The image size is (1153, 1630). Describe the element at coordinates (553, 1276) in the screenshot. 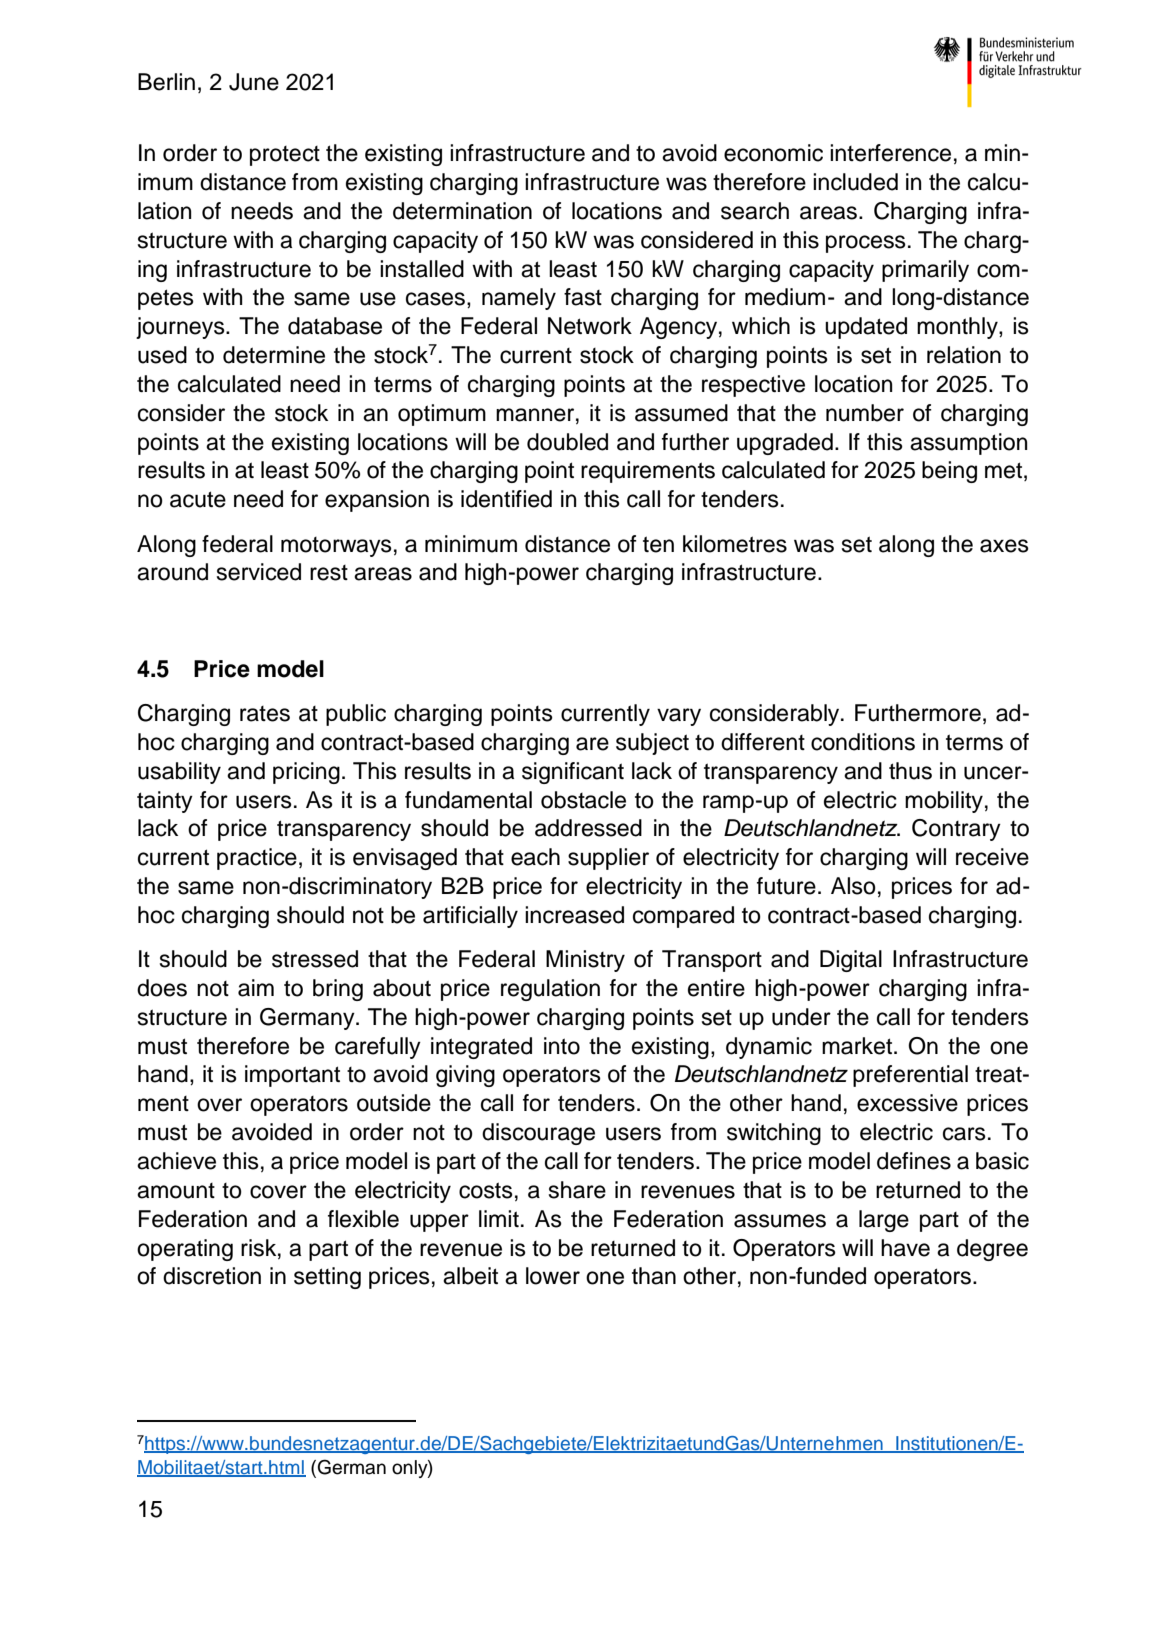

I see `lower` at that location.
